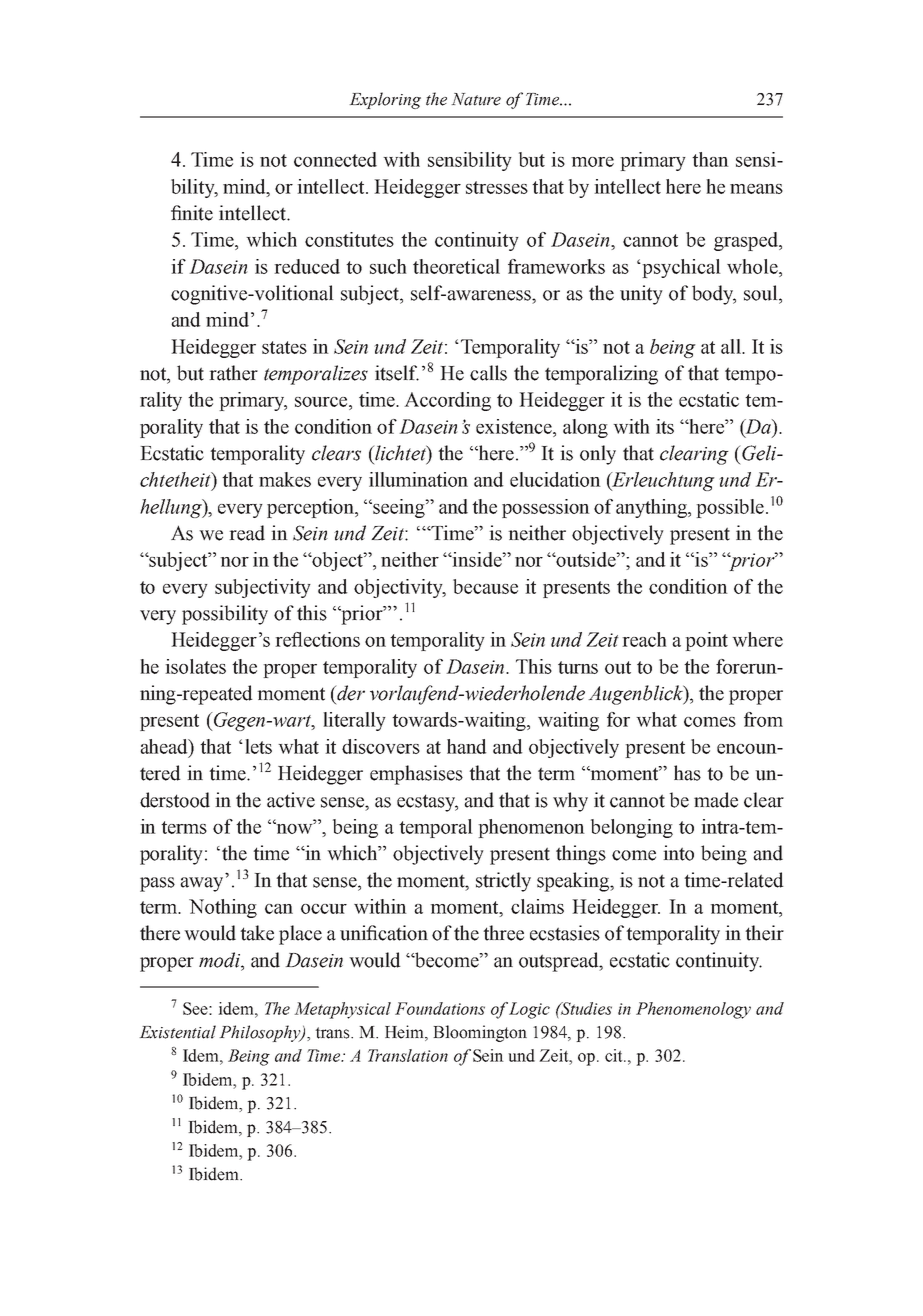 The height and width of the screenshot is (1316, 923). I want to click on than, so click(710, 159).
